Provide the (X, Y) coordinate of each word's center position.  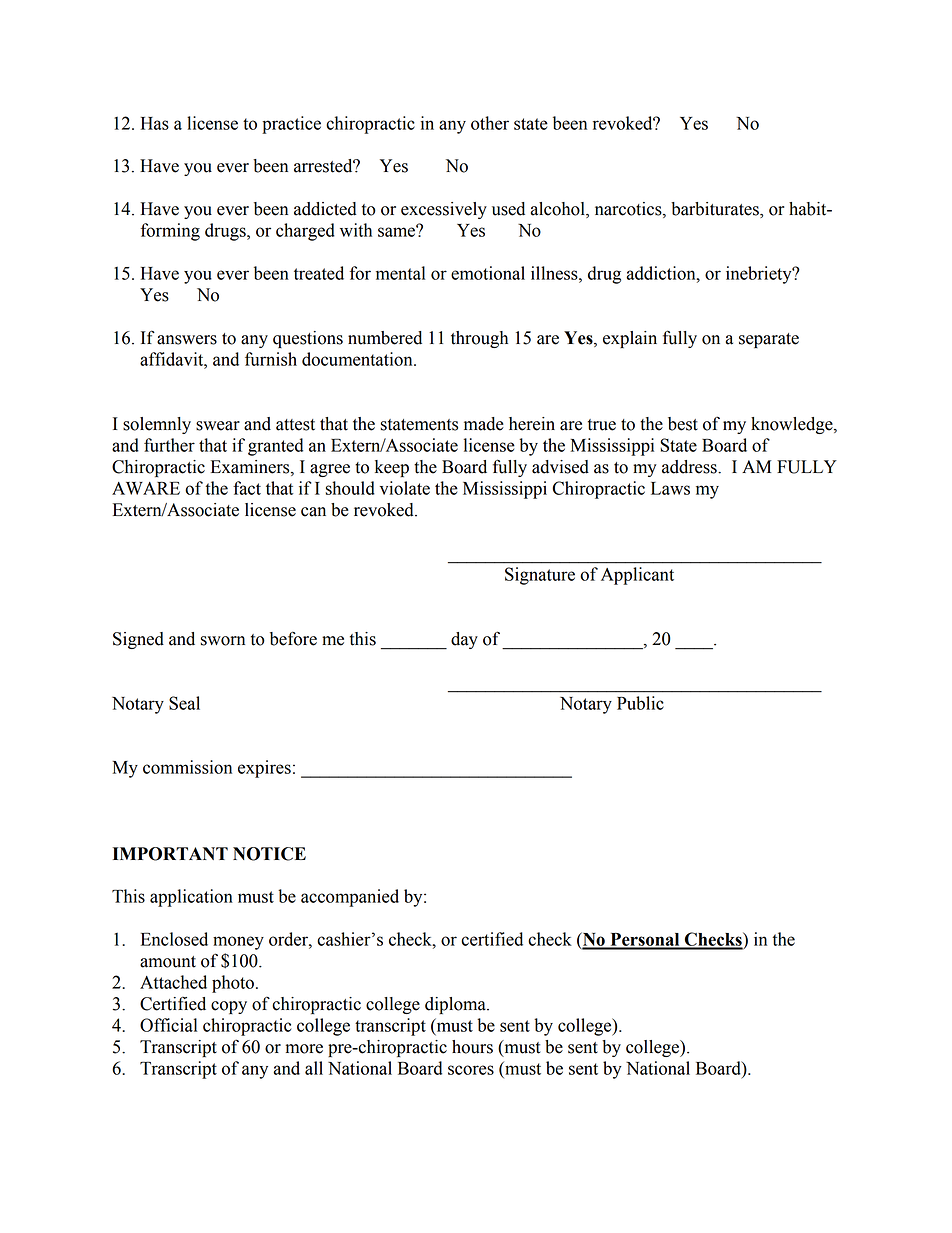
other (490, 123)
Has (155, 123)
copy (229, 1007)
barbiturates (716, 210)
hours (472, 1047)
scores (471, 1070)
